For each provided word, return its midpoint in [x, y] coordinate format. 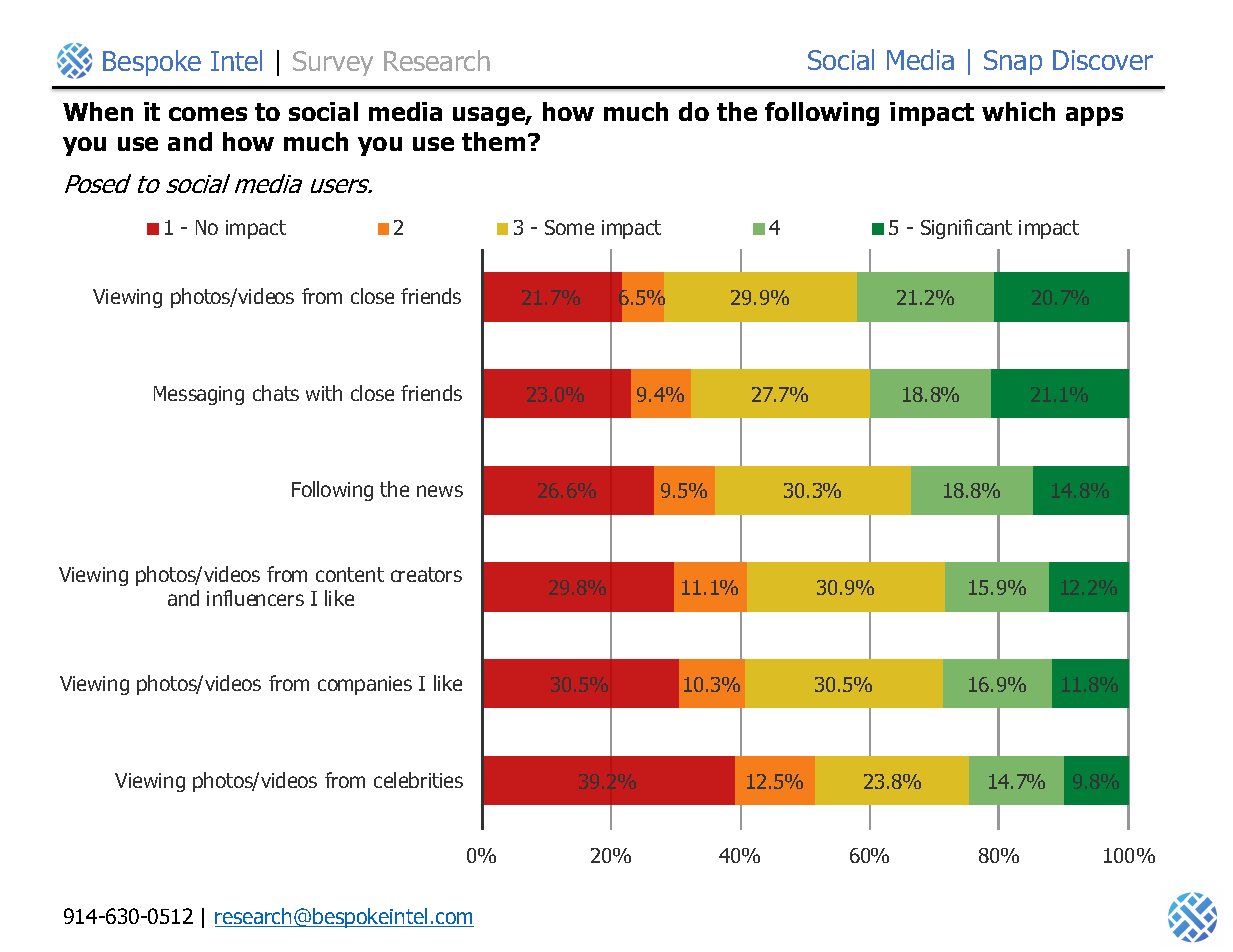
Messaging [199, 395]
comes [208, 114]
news [440, 491]
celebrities [418, 780]
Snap [1013, 62]
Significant [966, 229]
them [493, 141]
